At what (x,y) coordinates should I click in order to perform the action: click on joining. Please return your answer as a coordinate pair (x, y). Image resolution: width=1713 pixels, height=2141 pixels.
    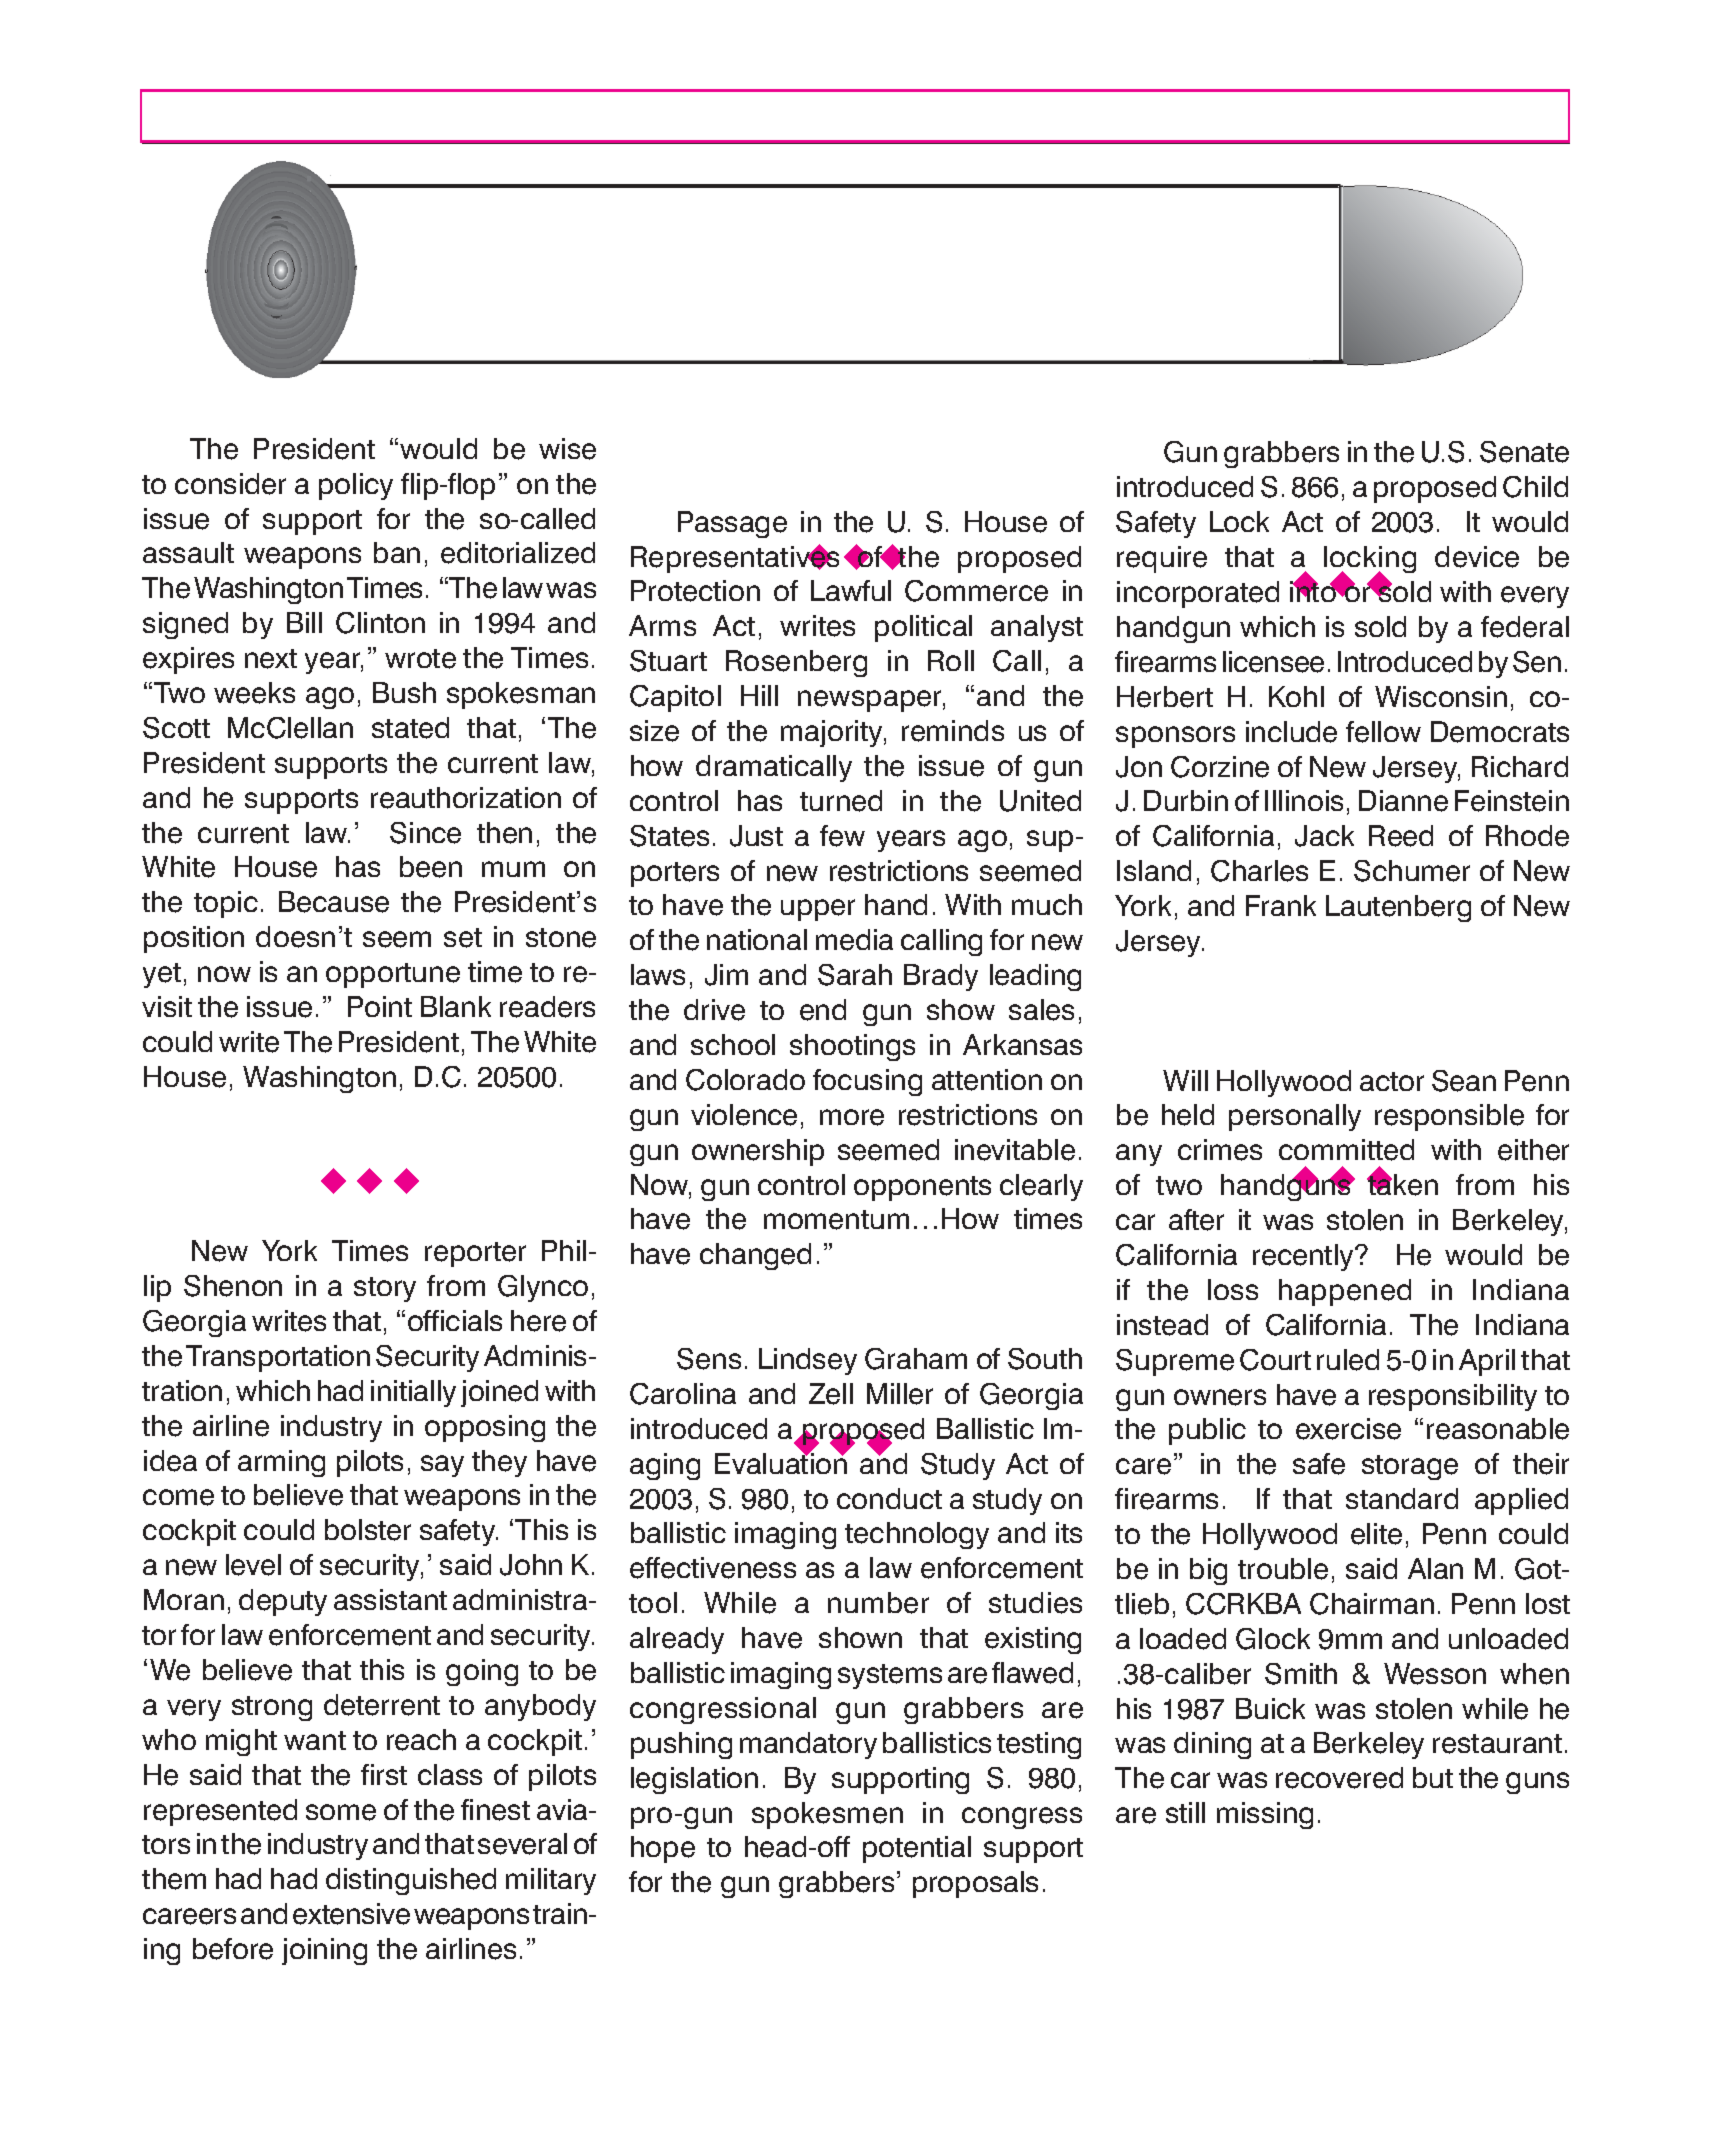
    Looking at the image, I should click on (324, 1951).
